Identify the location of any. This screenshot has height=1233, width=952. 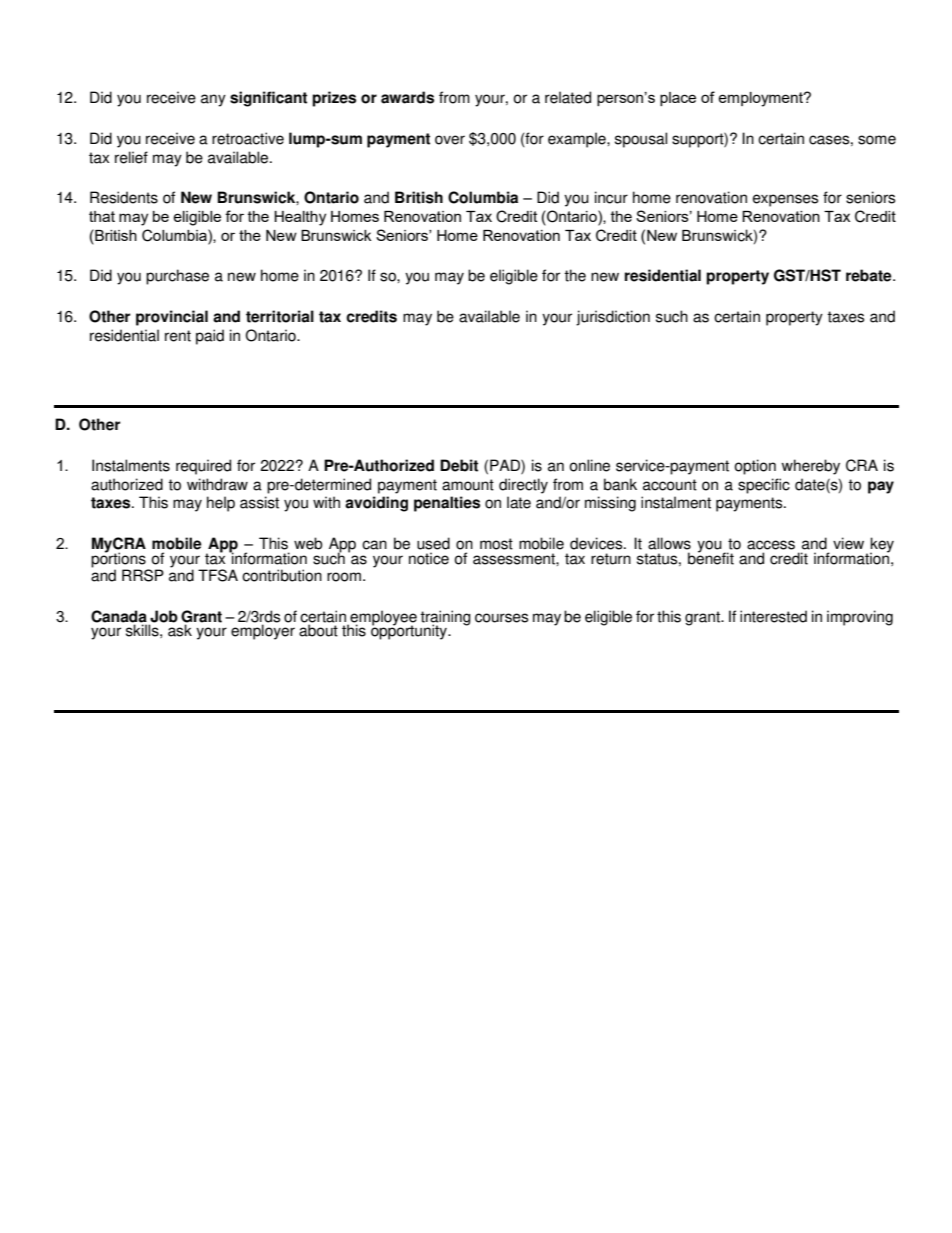
(213, 100).
